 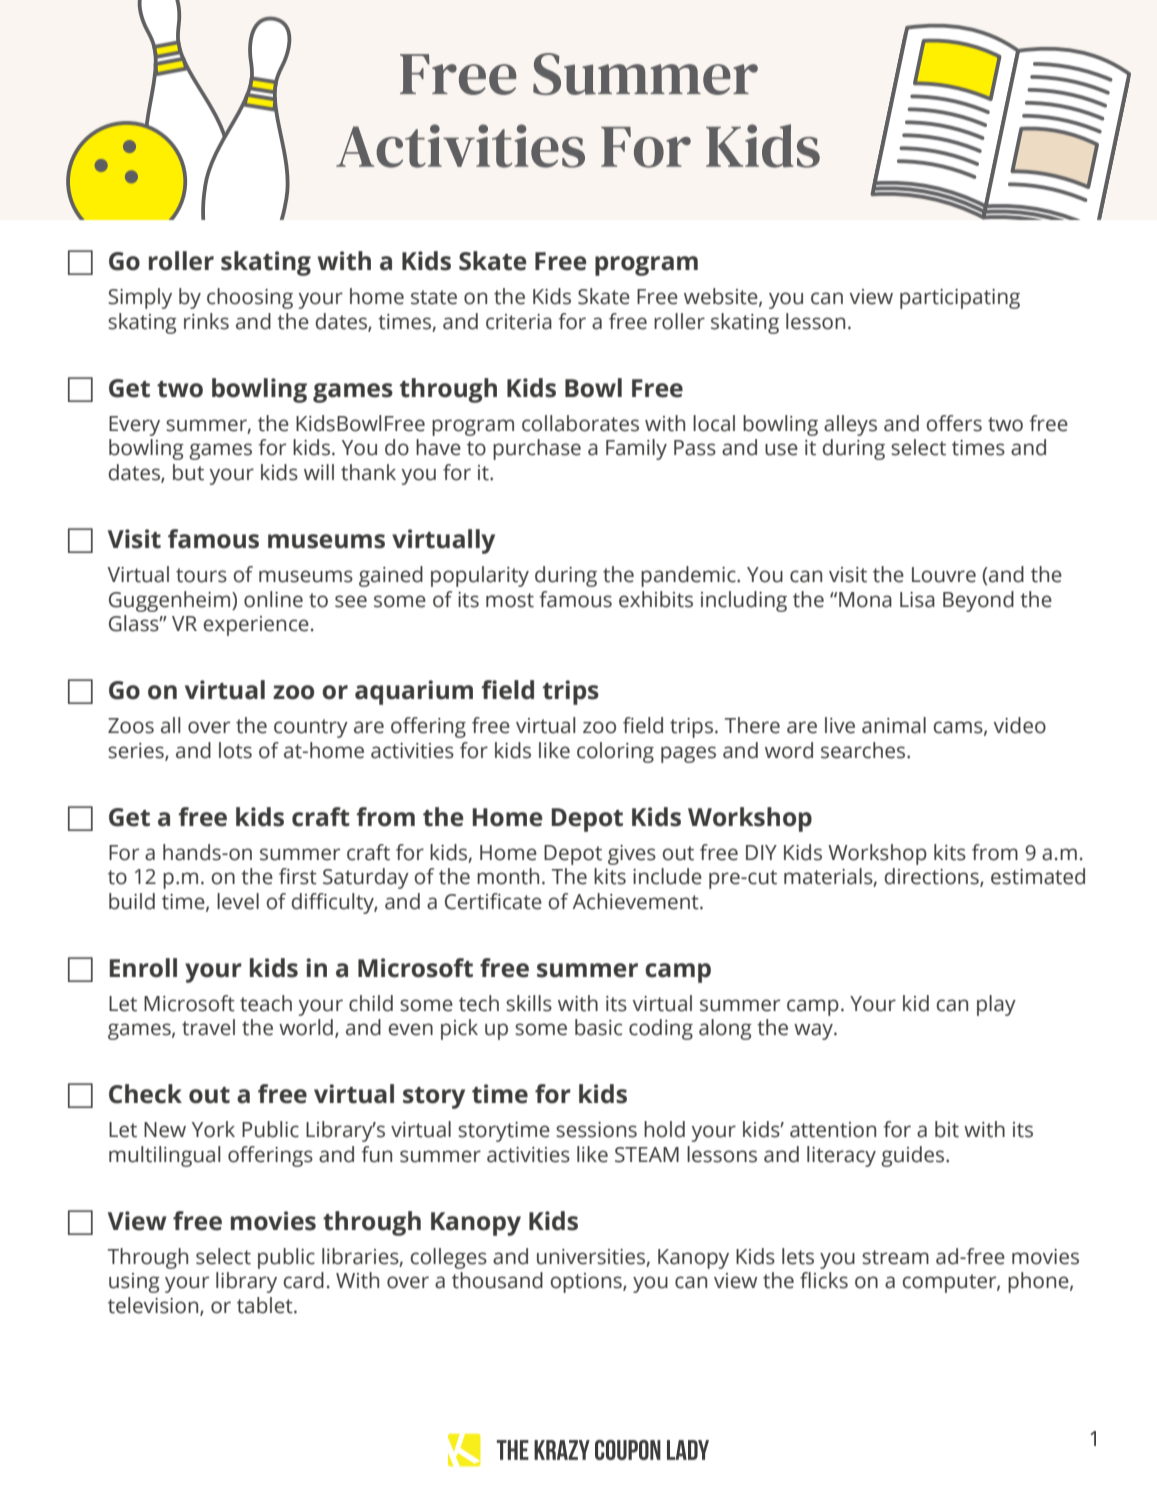 What do you see at coordinates (960, 299) in the document?
I see `participating` at bounding box center [960, 299].
